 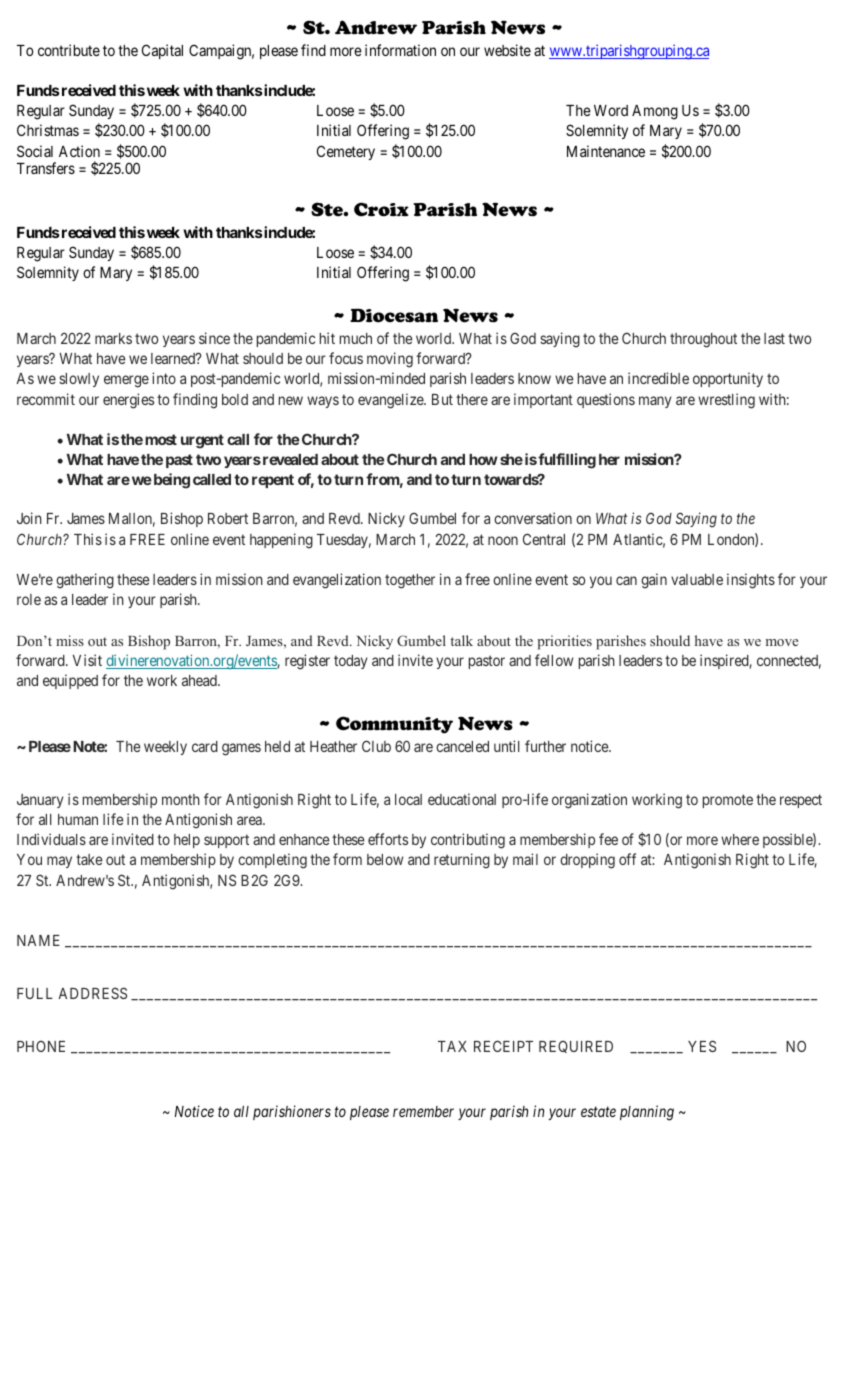 What do you see at coordinates (162, 51) in the image?
I see `Capital` at bounding box center [162, 51].
